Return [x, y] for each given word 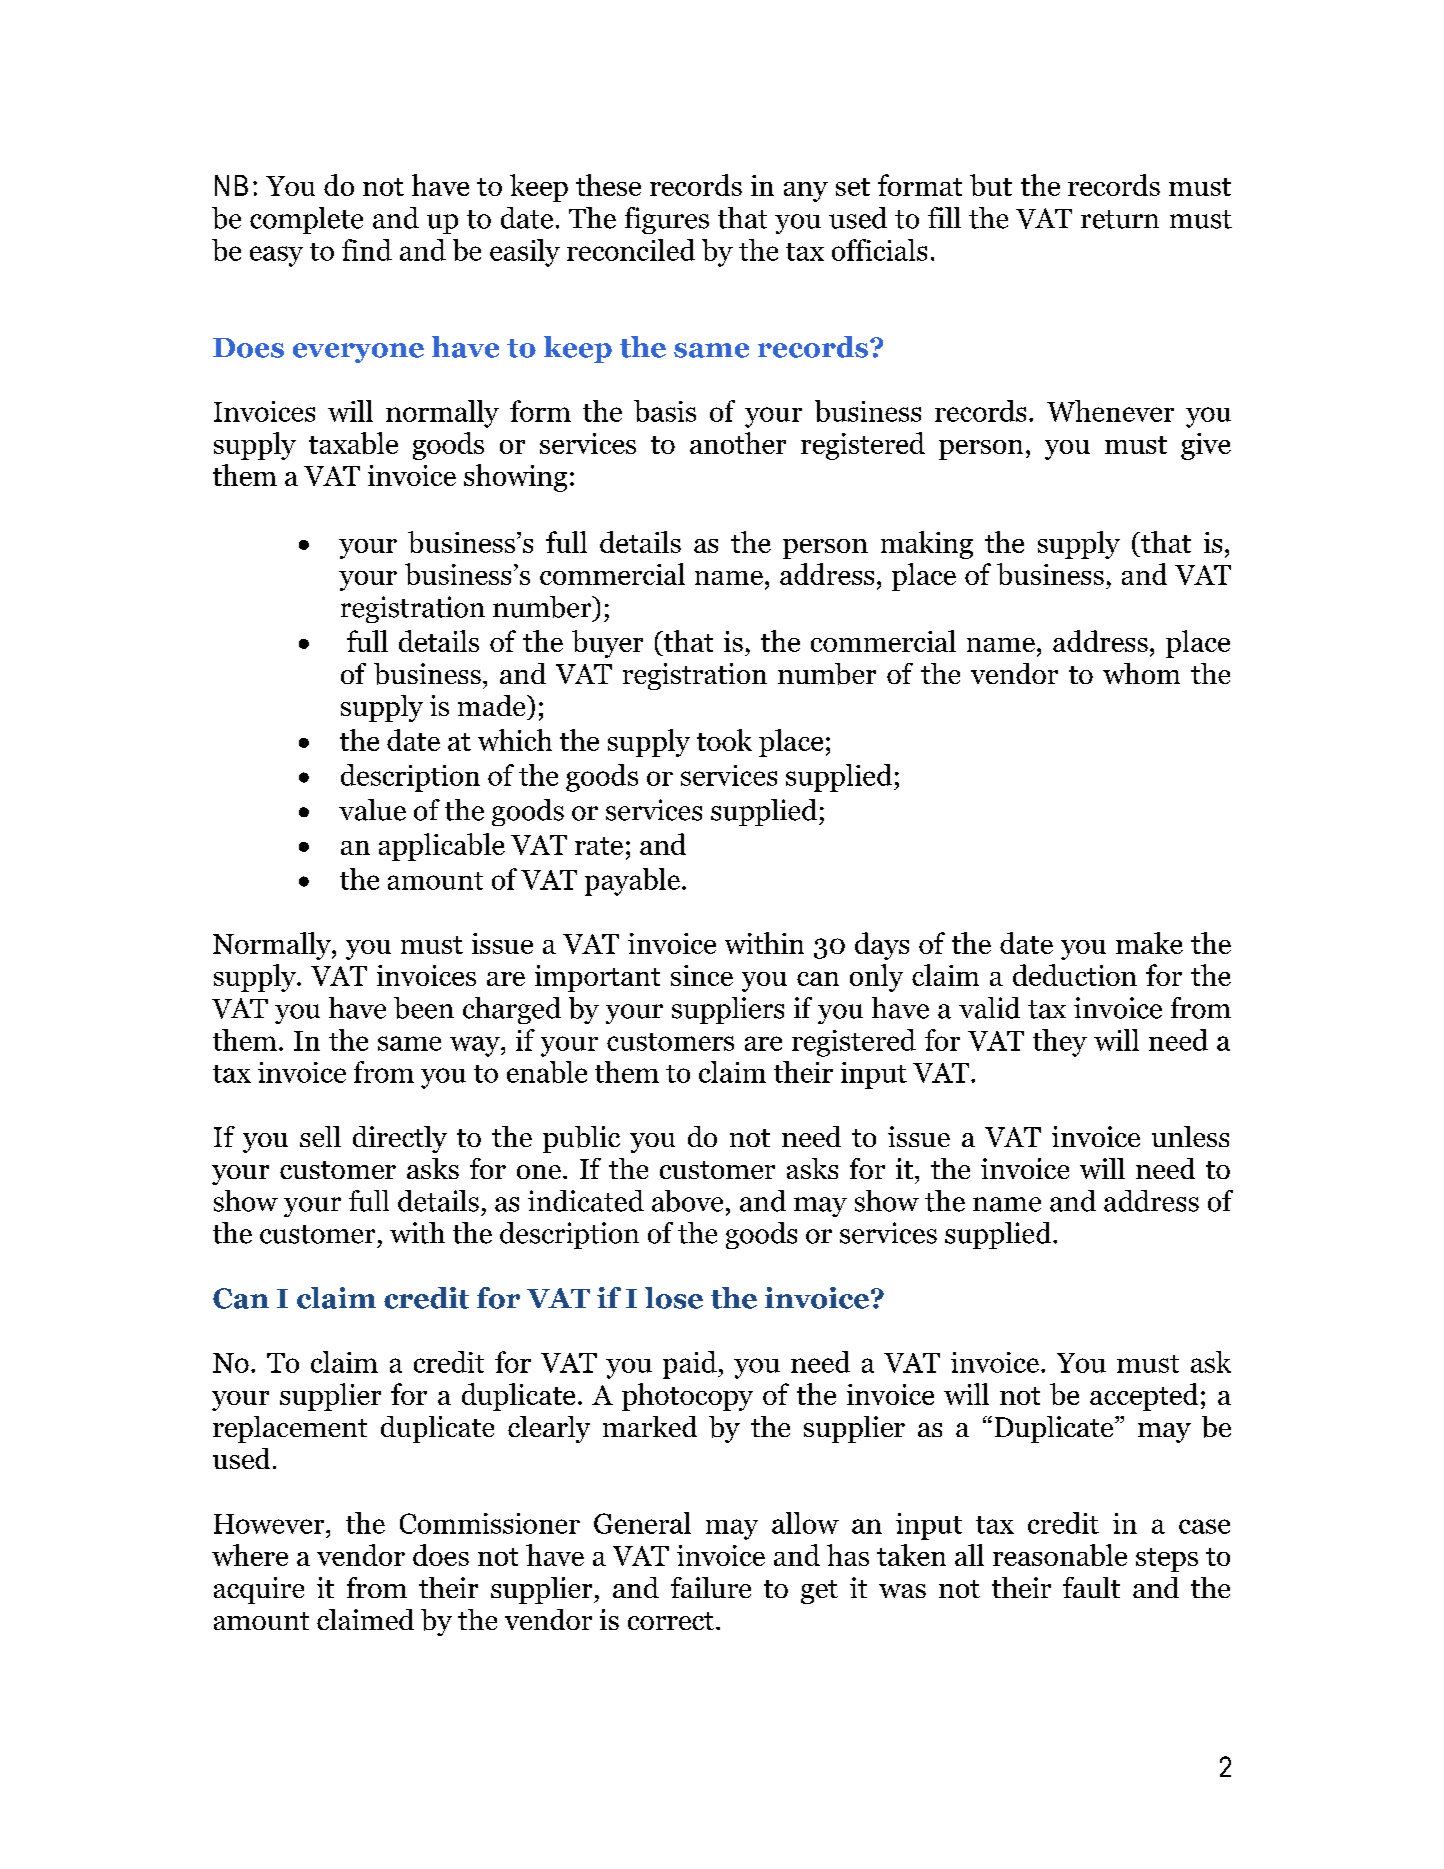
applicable [442, 847]
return [1120, 219]
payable [632, 882]
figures [667, 220]
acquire [259, 1590]
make [1149, 943]
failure [711, 1587]
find [367, 250]
